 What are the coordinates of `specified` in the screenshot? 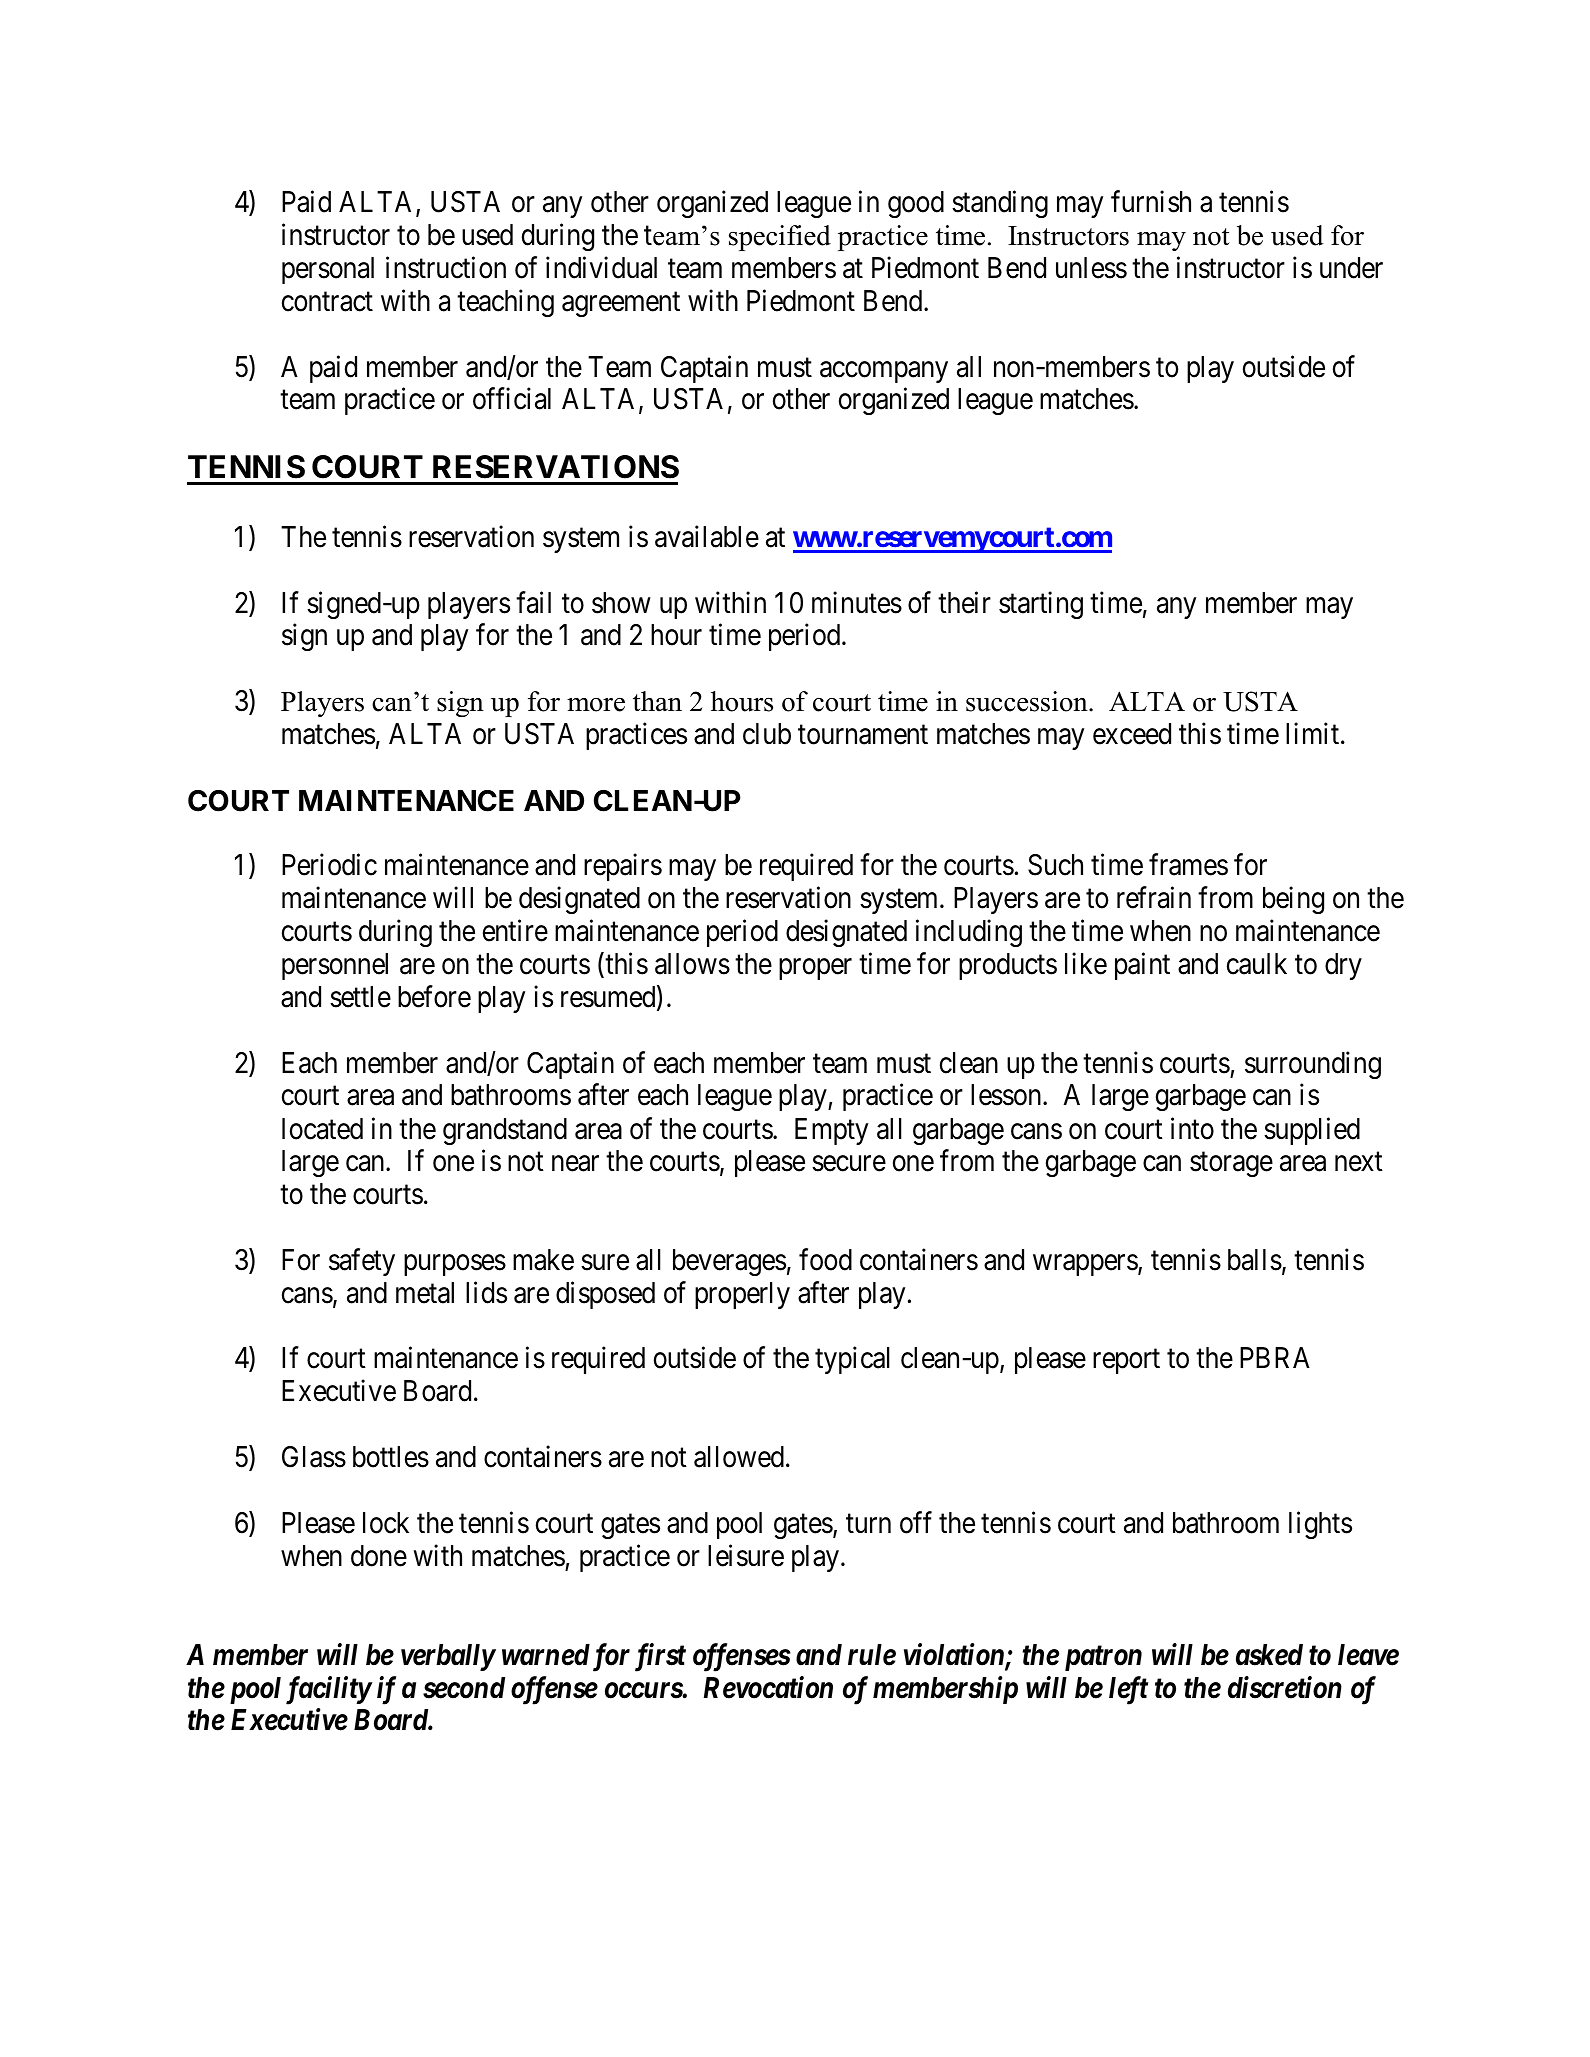 It's located at (780, 238).
